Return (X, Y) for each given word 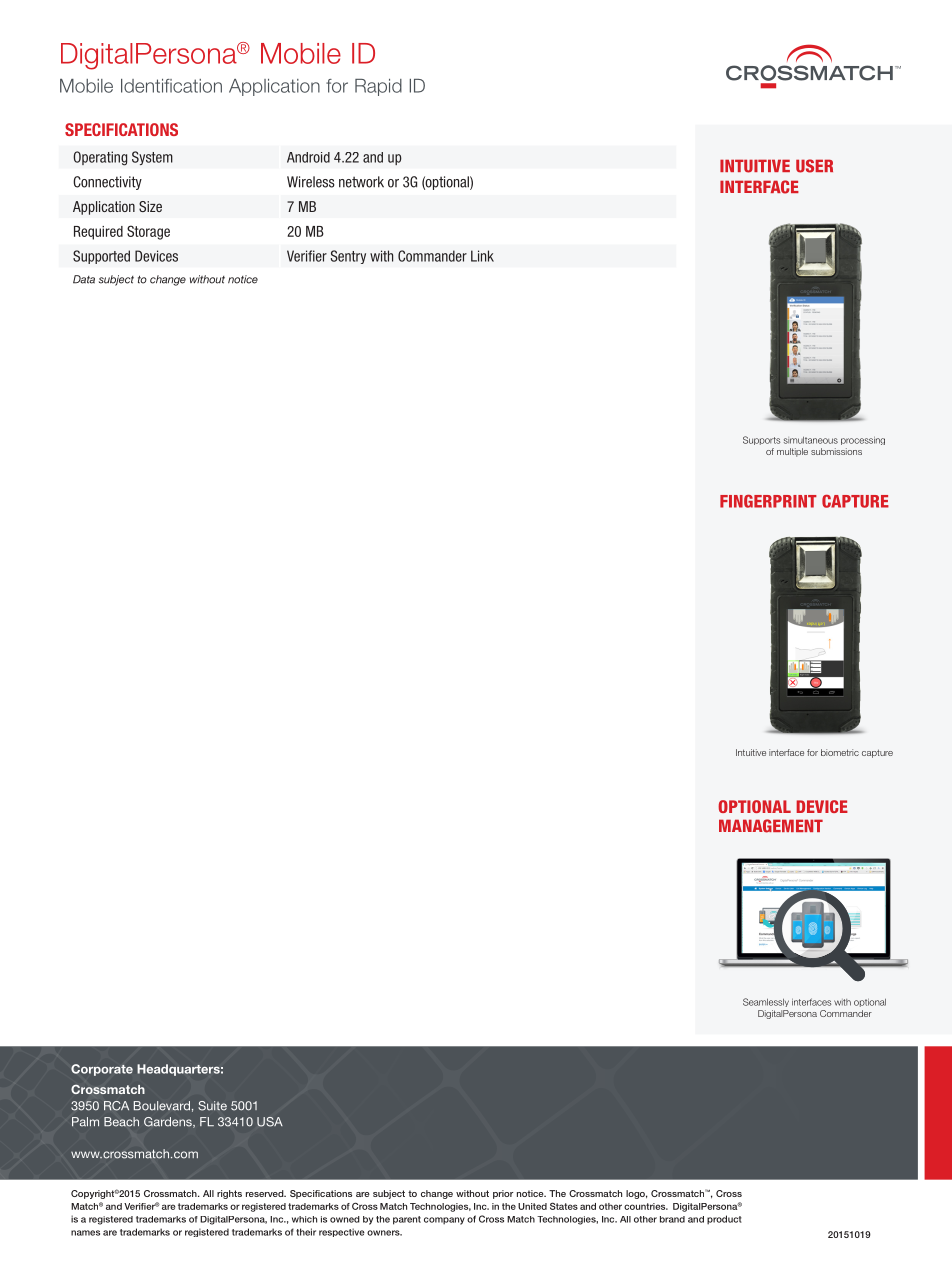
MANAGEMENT (771, 826)
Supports (761, 440)
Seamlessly (766, 1002)
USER (814, 166)
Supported (101, 257)
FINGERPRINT (768, 501)
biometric (840, 752)
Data (84, 279)
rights (229, 1194)
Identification (171, 86)
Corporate (102, 1070)
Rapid (378, 87)
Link (482, 256)
